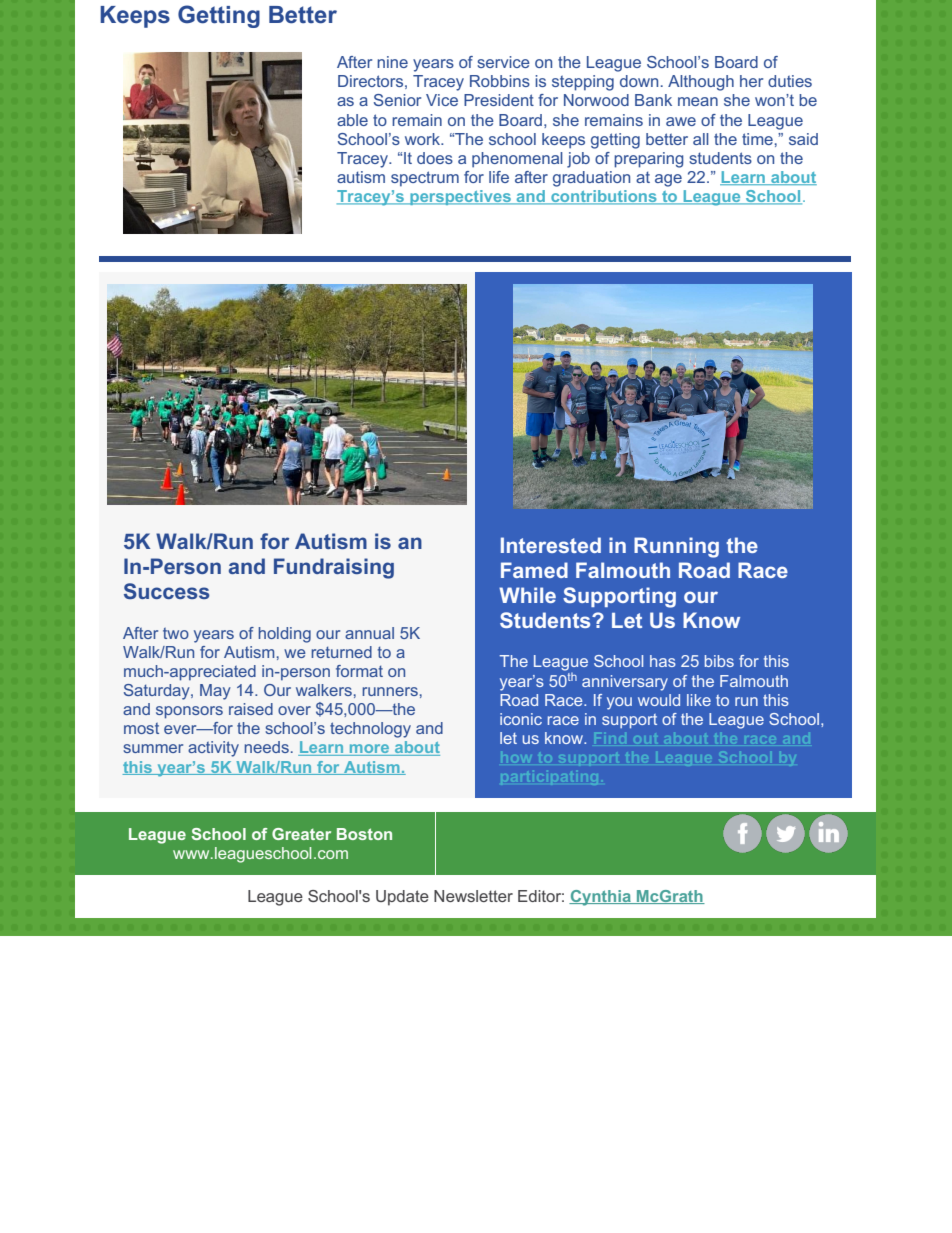 This screenshot has height=1233, width=952. I want to click on Running, so click(676, 547).
